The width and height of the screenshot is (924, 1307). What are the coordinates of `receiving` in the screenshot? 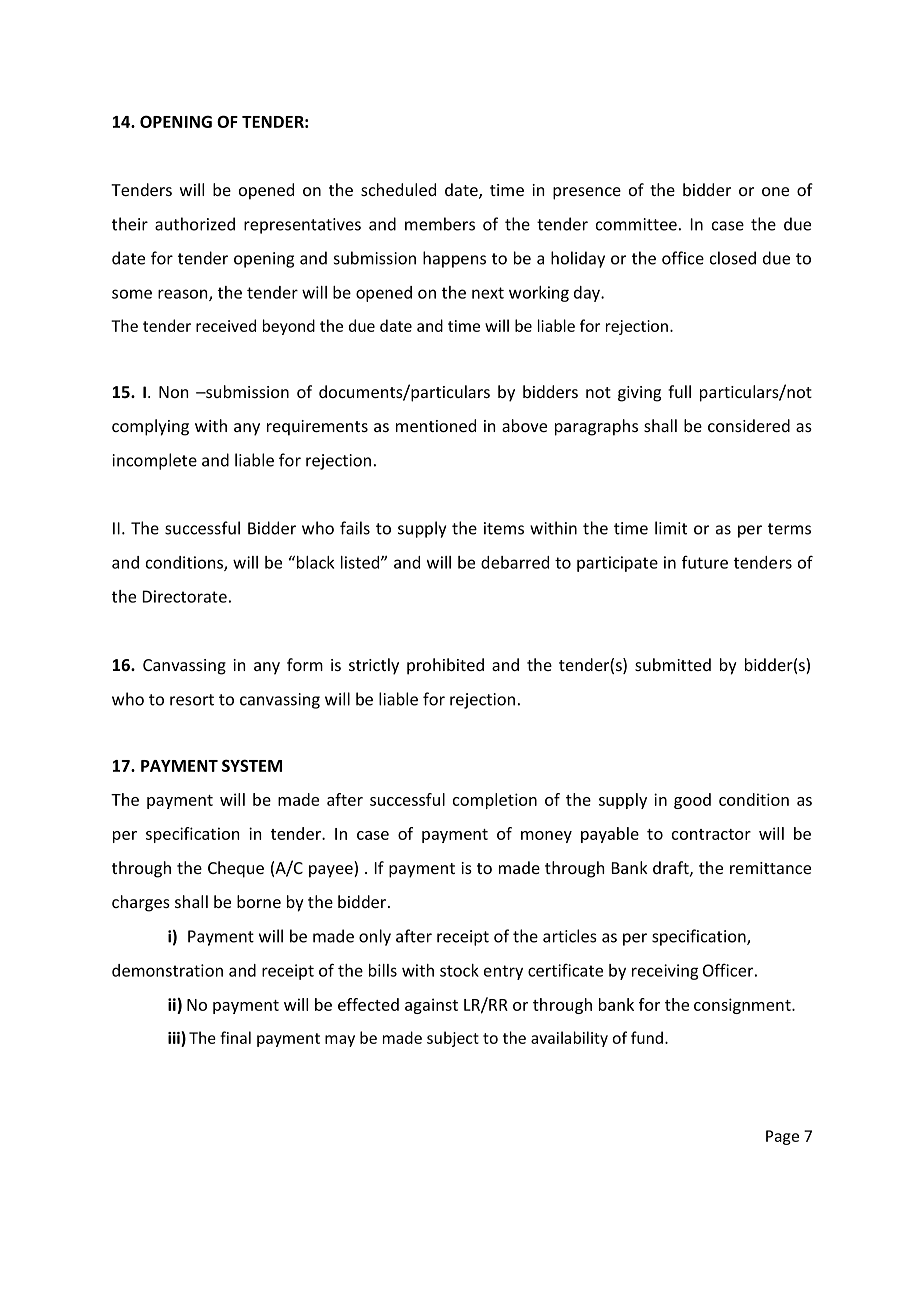 It's located at (665, 972).
